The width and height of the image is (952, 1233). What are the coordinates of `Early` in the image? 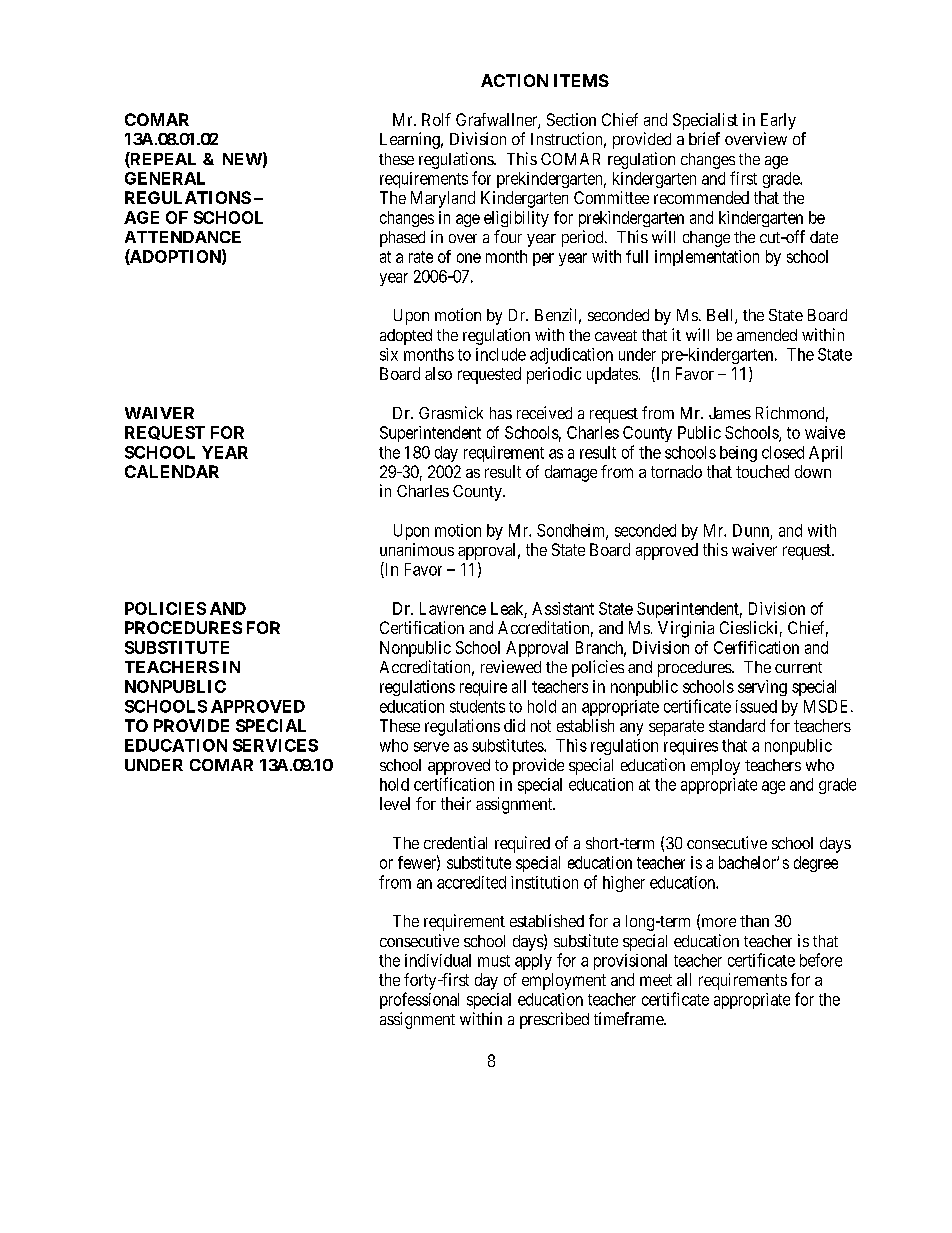 It's located at (778, 121).
